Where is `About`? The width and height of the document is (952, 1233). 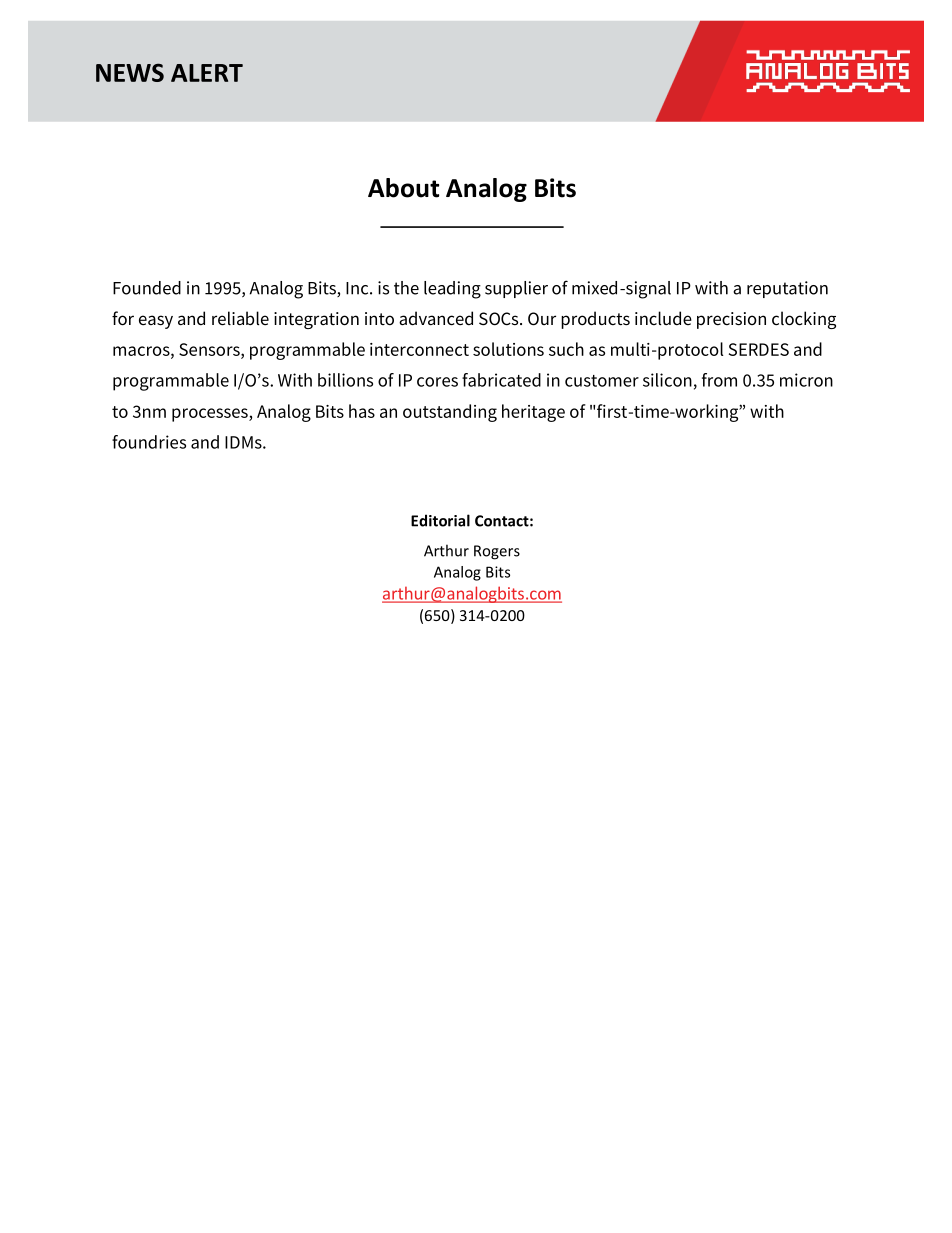 About is located at coordinates (403, 188).
